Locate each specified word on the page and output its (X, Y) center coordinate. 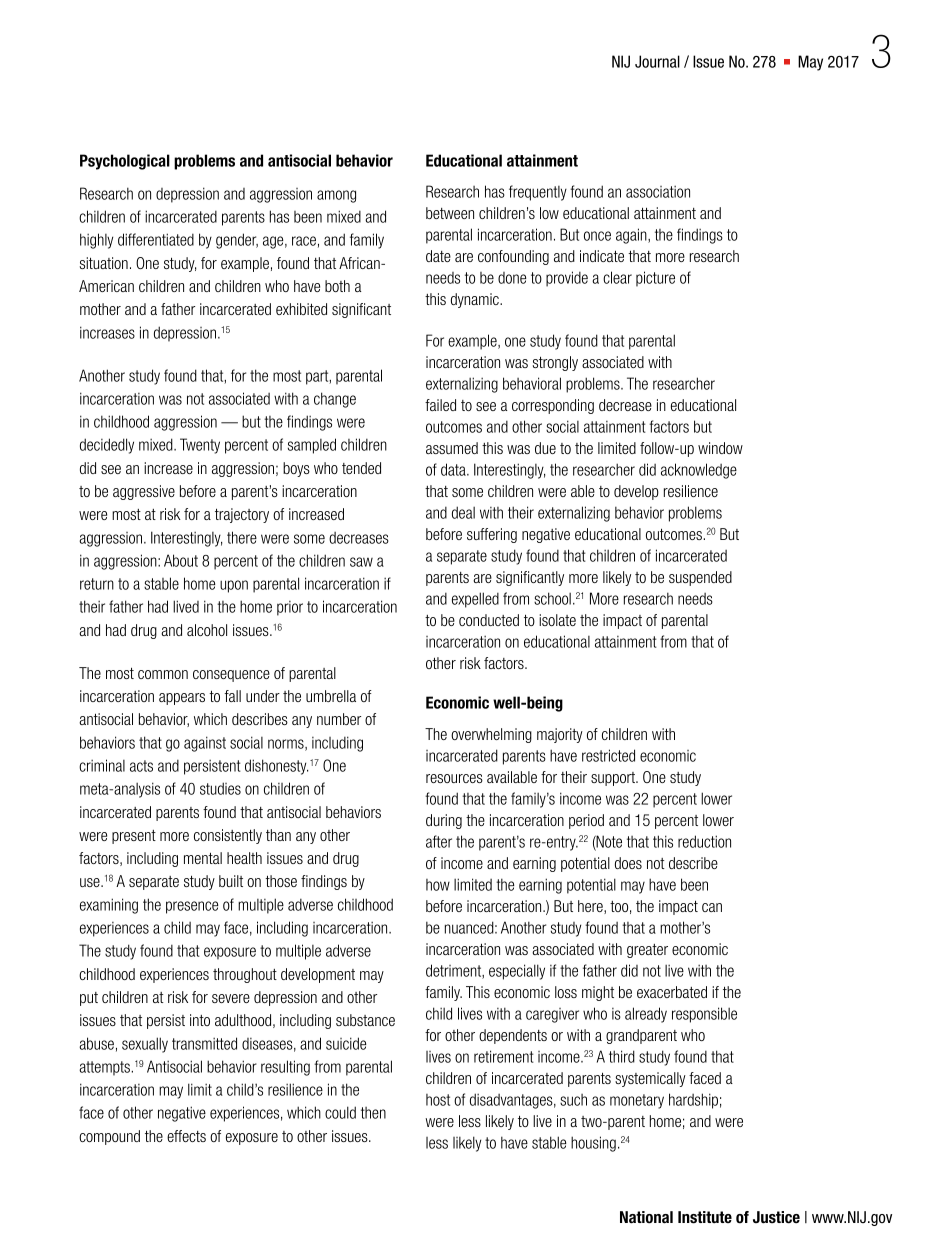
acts (141, 766)
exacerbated (672, 992)
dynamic (476, 300)
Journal (657, 61)
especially (517, 972)
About (181, 560)
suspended (700, 578)
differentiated (156, 239)
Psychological (125, 162)
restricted (608, 755)
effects (186, 1136)
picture (655, 279)
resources (454, 778)
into (200, 1020)
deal (463, 512)
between (450, 213)
